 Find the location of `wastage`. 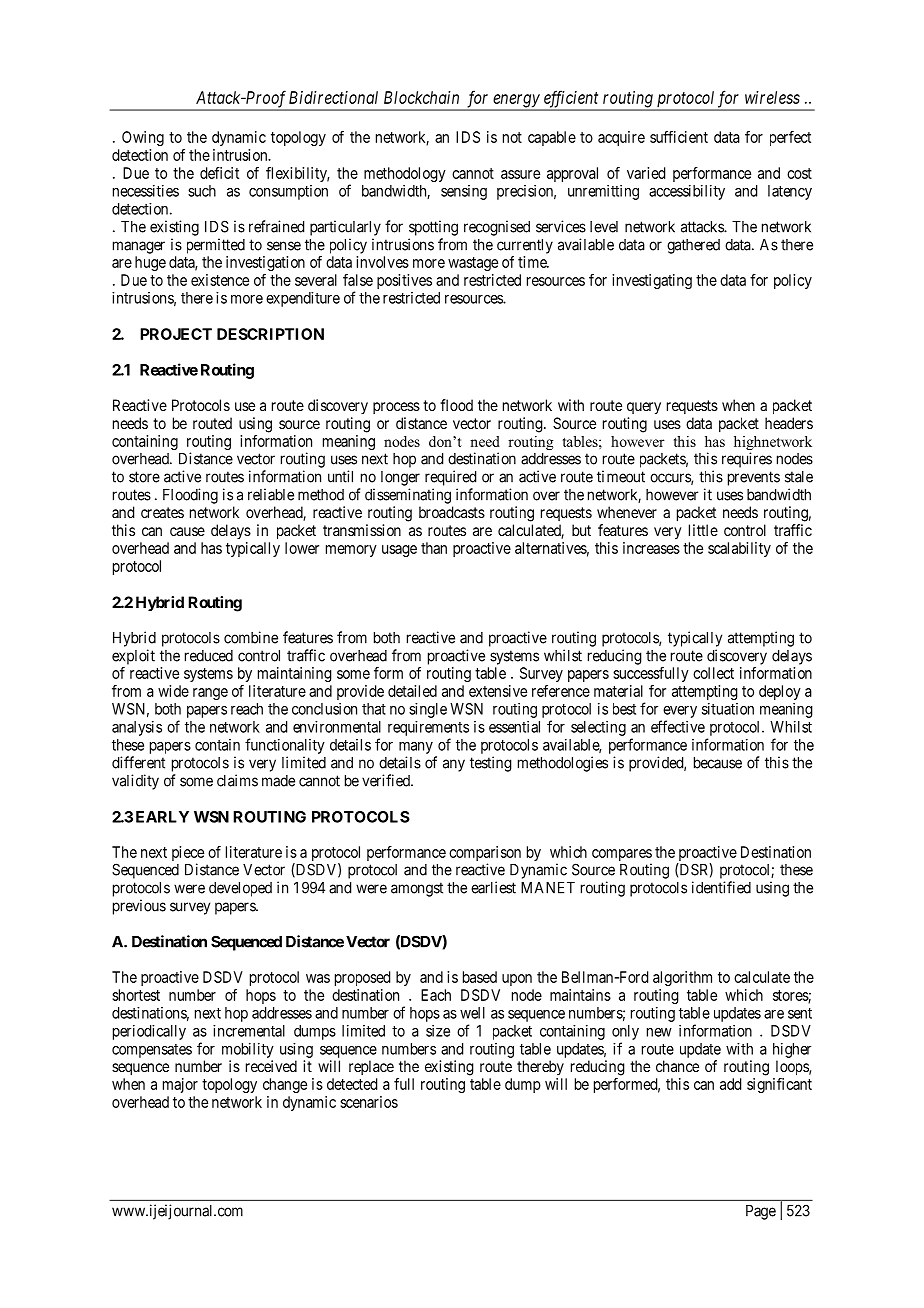

wastage is located at coordinates (473, 264).
